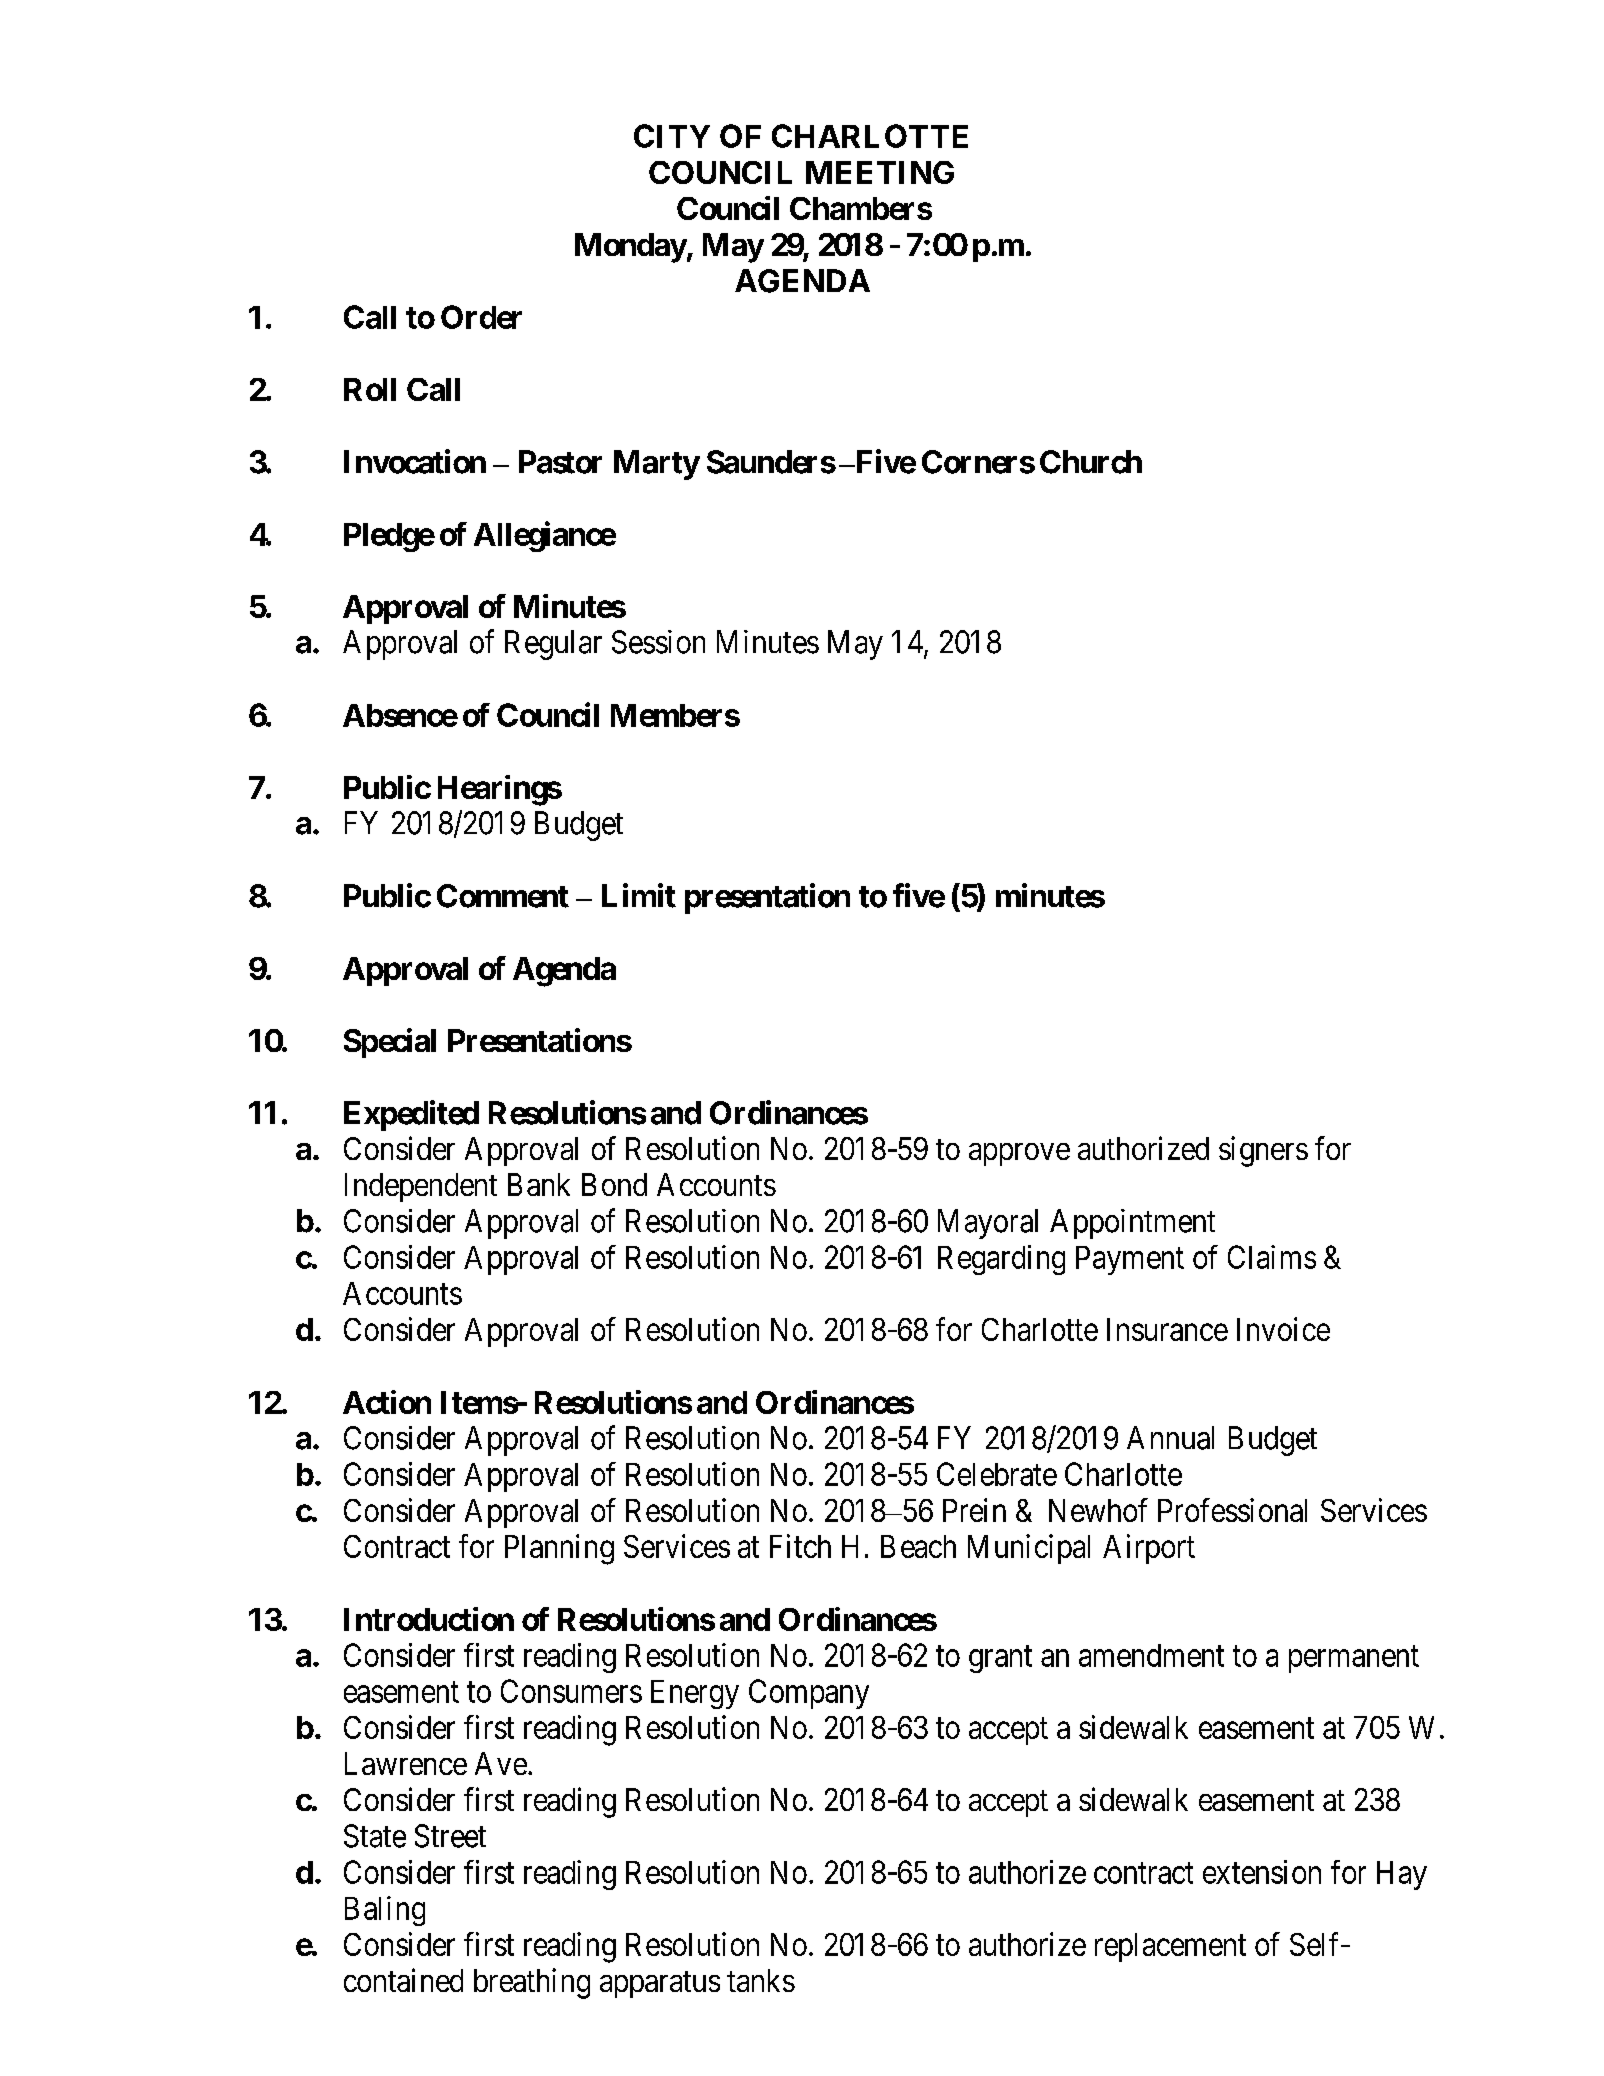 The image size is (1604, 2076). What do you see at coordinates (880, 172) in the image?
I see `MEETING` at bounding box center [880, 172].
